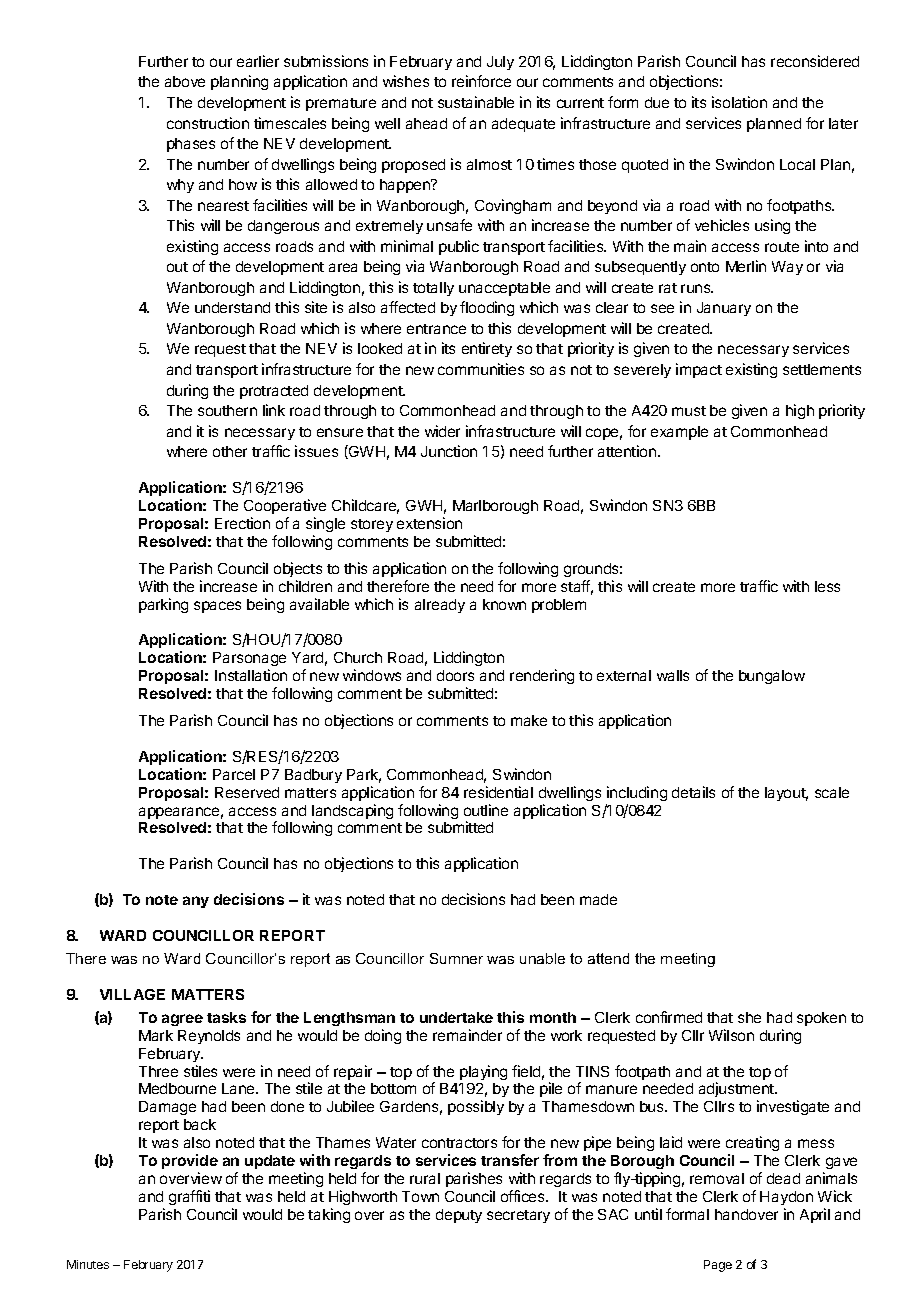  What do you see at coordinates (189, 1197) in the screenshot?
I see `graffiti` at bounding box center [189, 1197].
